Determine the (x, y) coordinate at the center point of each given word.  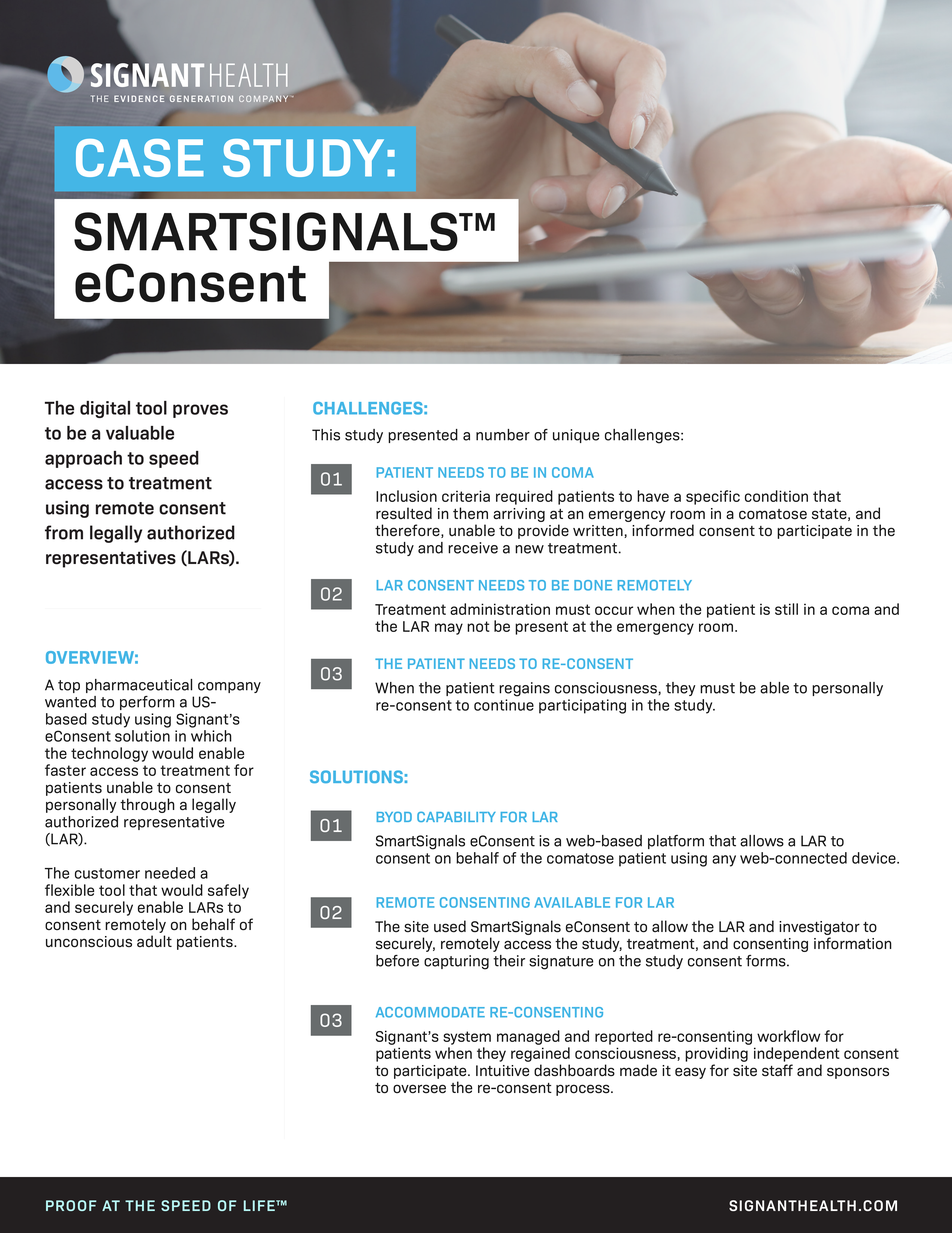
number (503, 435)
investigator (819, 929)
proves (200, 411)
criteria (466, 496)
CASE (140, 158)
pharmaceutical (139, 686)
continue (504, 705)
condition (776, 496)
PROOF (71, 1205)
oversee (419, 1089)
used (450, 926)
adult (154, 941)
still (786, 609)
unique (576, 436)
